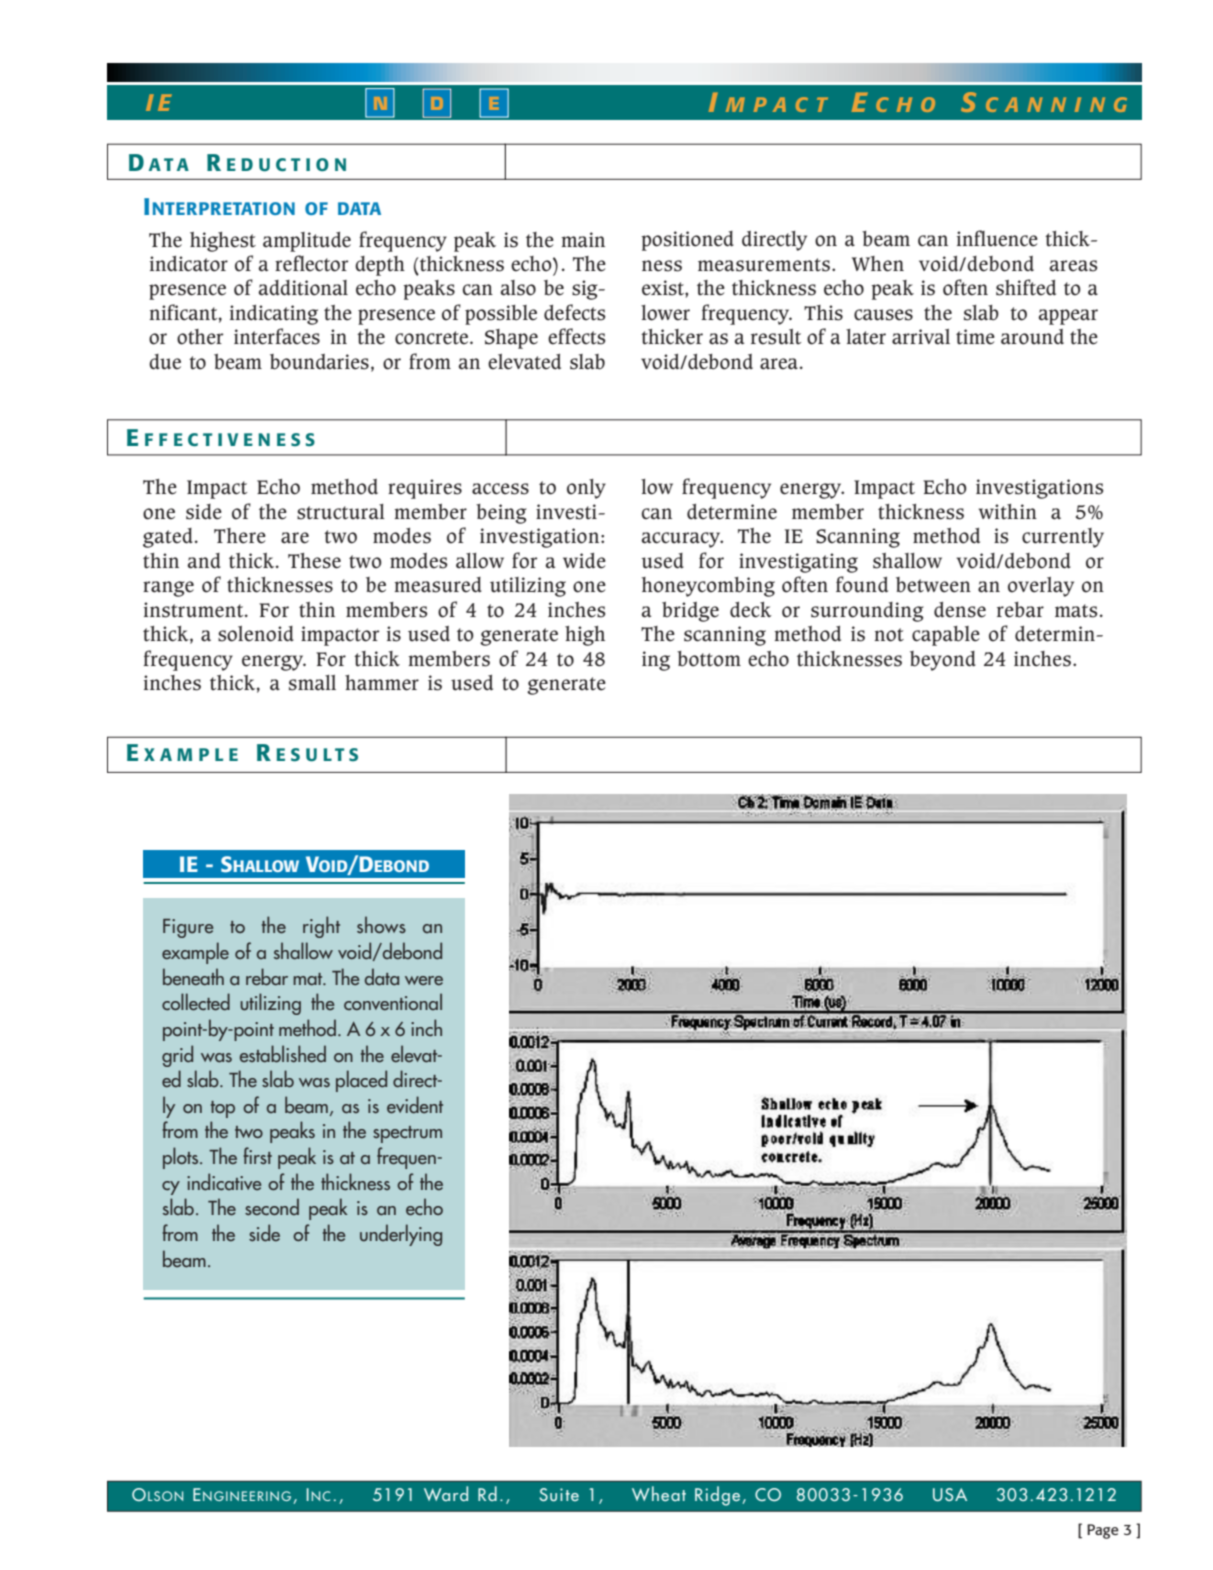  Describe the element at coordinates (446, 1493) in the screenshot. I see `Ward` at that location.
